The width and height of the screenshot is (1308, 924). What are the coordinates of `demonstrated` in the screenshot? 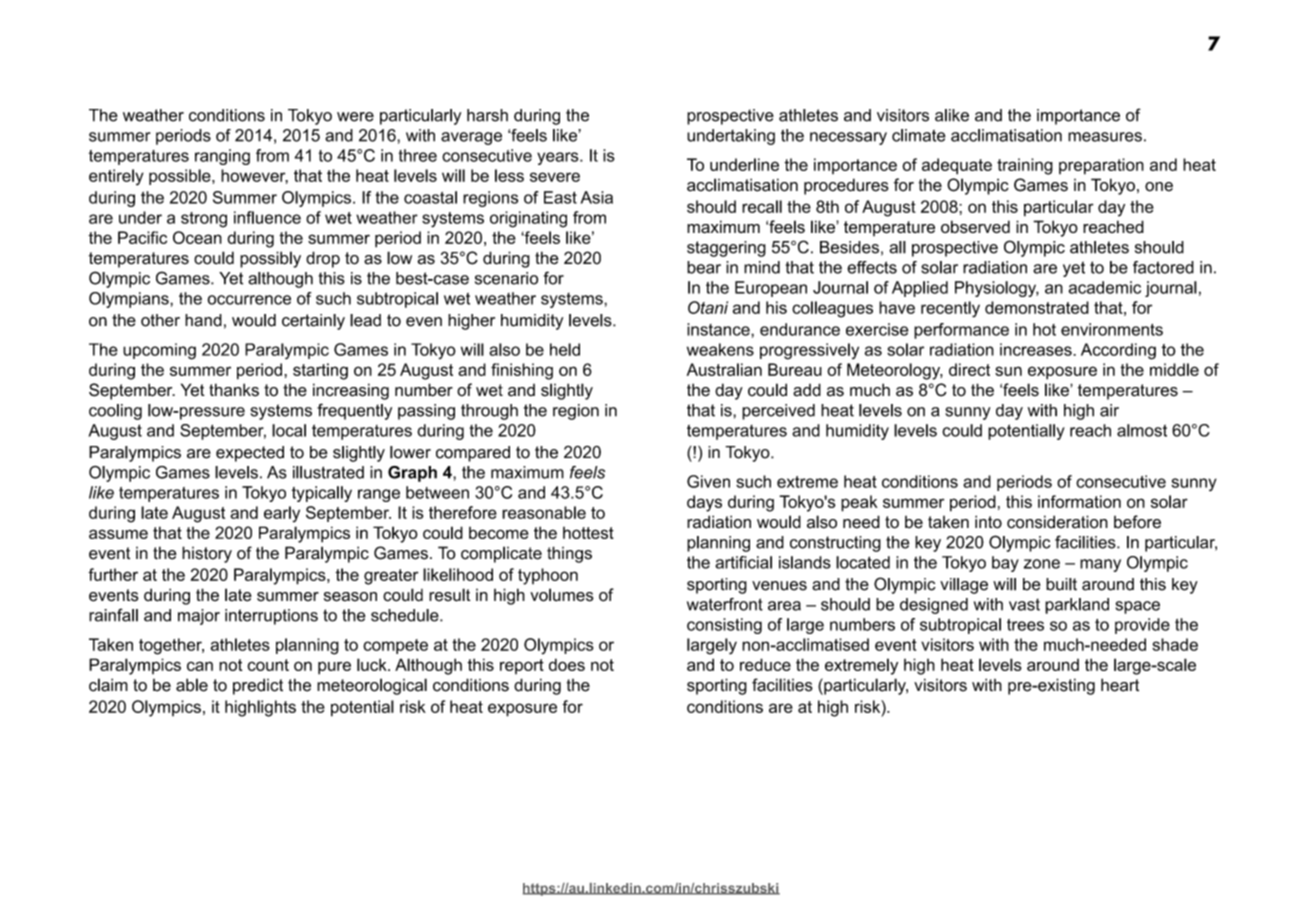 It's located at (1037, 307).
